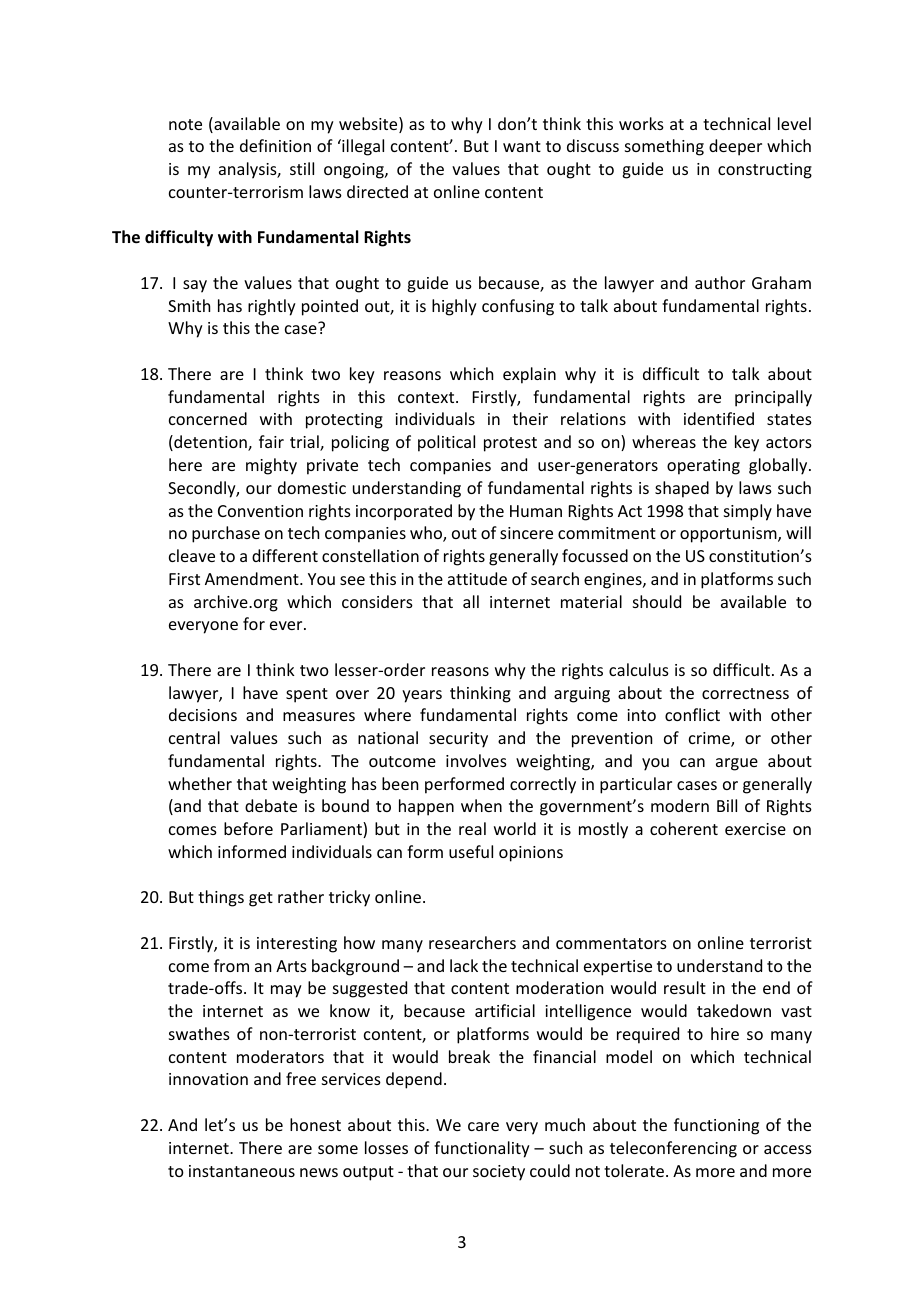 This screenshot has width=924, height=1308. I want to click on definition, so click(275, 145).
